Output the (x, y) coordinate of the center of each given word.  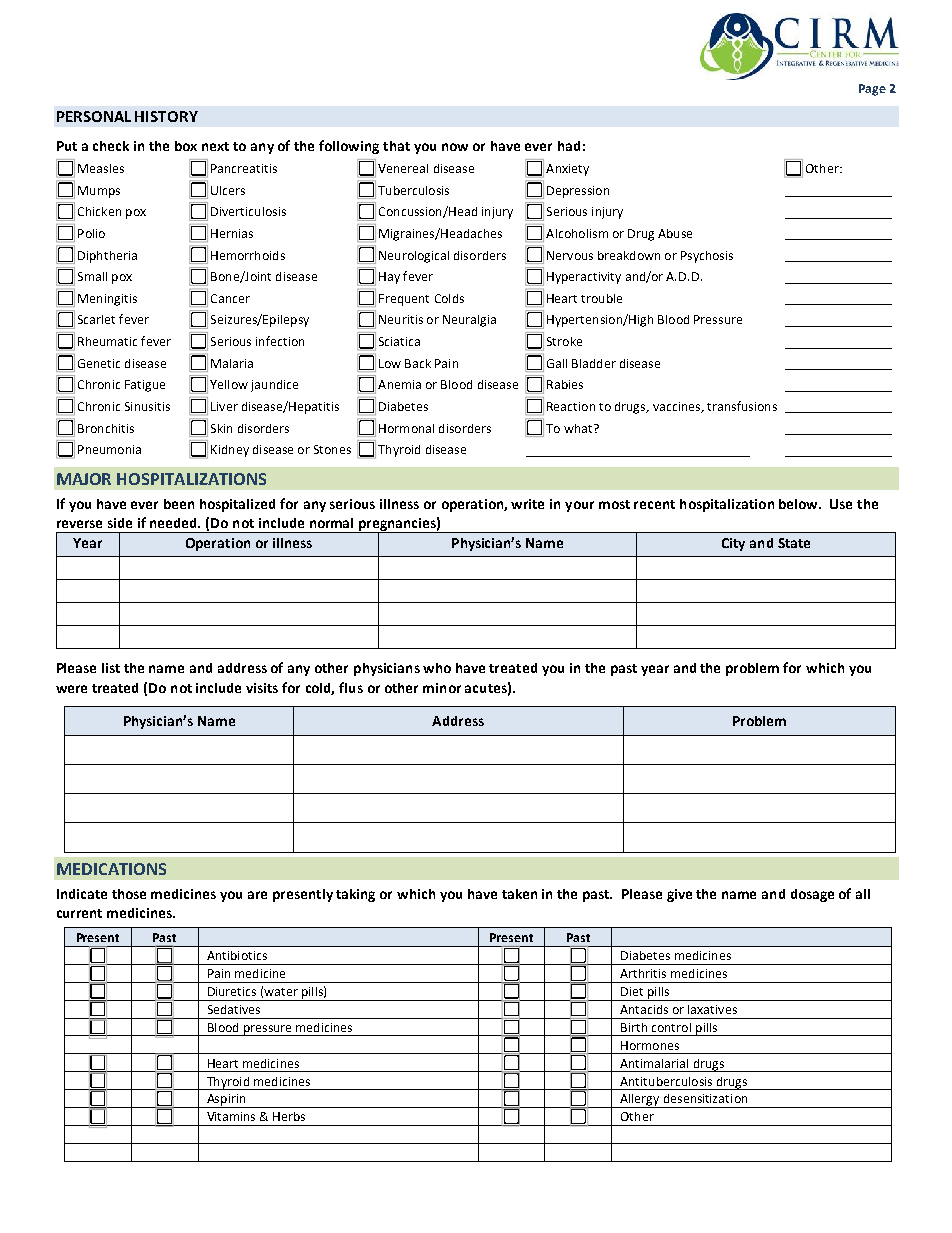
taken (519, 894)
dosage (812, 895)
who (437, 668)
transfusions (742, 406)
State (794, 543)
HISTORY (166, 116)
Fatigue (145, 386)
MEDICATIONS (111, 869)
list (111, 668)
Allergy (640, 1101)
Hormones (650, 1045)
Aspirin (226, 1101)
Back (418, 363)
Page (872, 90)
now (455, 147)
